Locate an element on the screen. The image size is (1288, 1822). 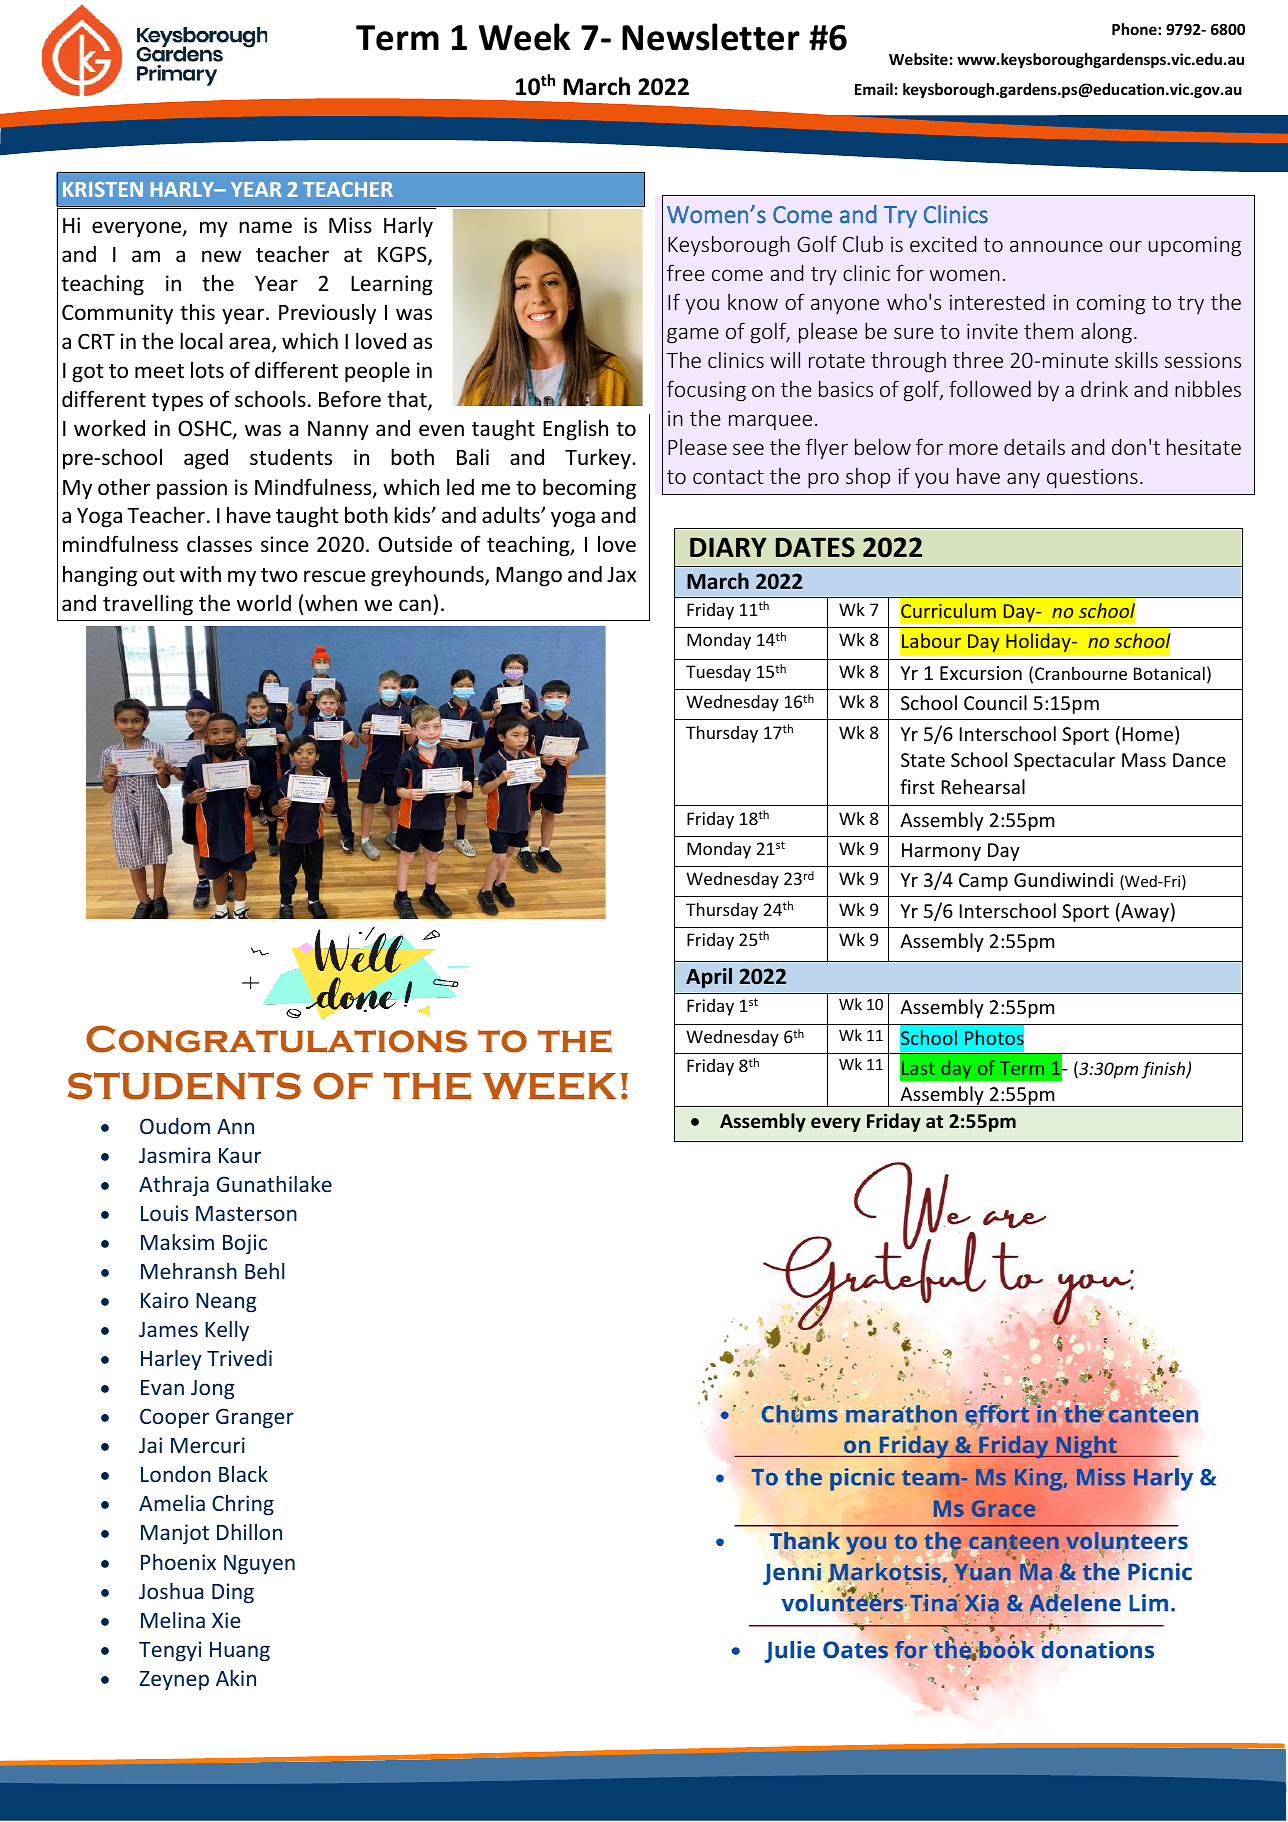
Nguyen is located at coordinates (259, 1565).
